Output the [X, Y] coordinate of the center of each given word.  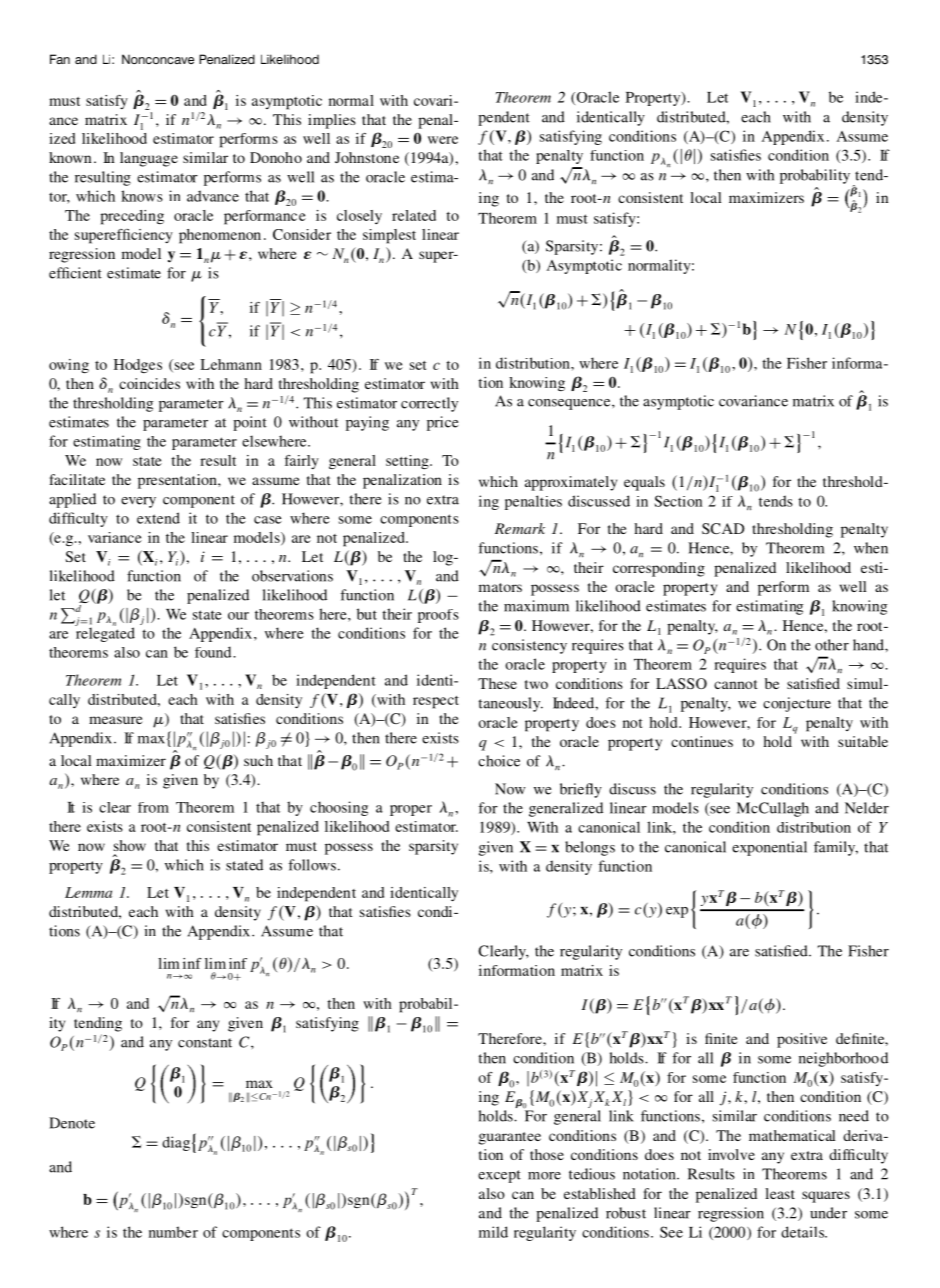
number [173, 1232]
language [149, 159]
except [499, 1176]
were [443, 140]
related [414, 215]
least [780, 1193]
